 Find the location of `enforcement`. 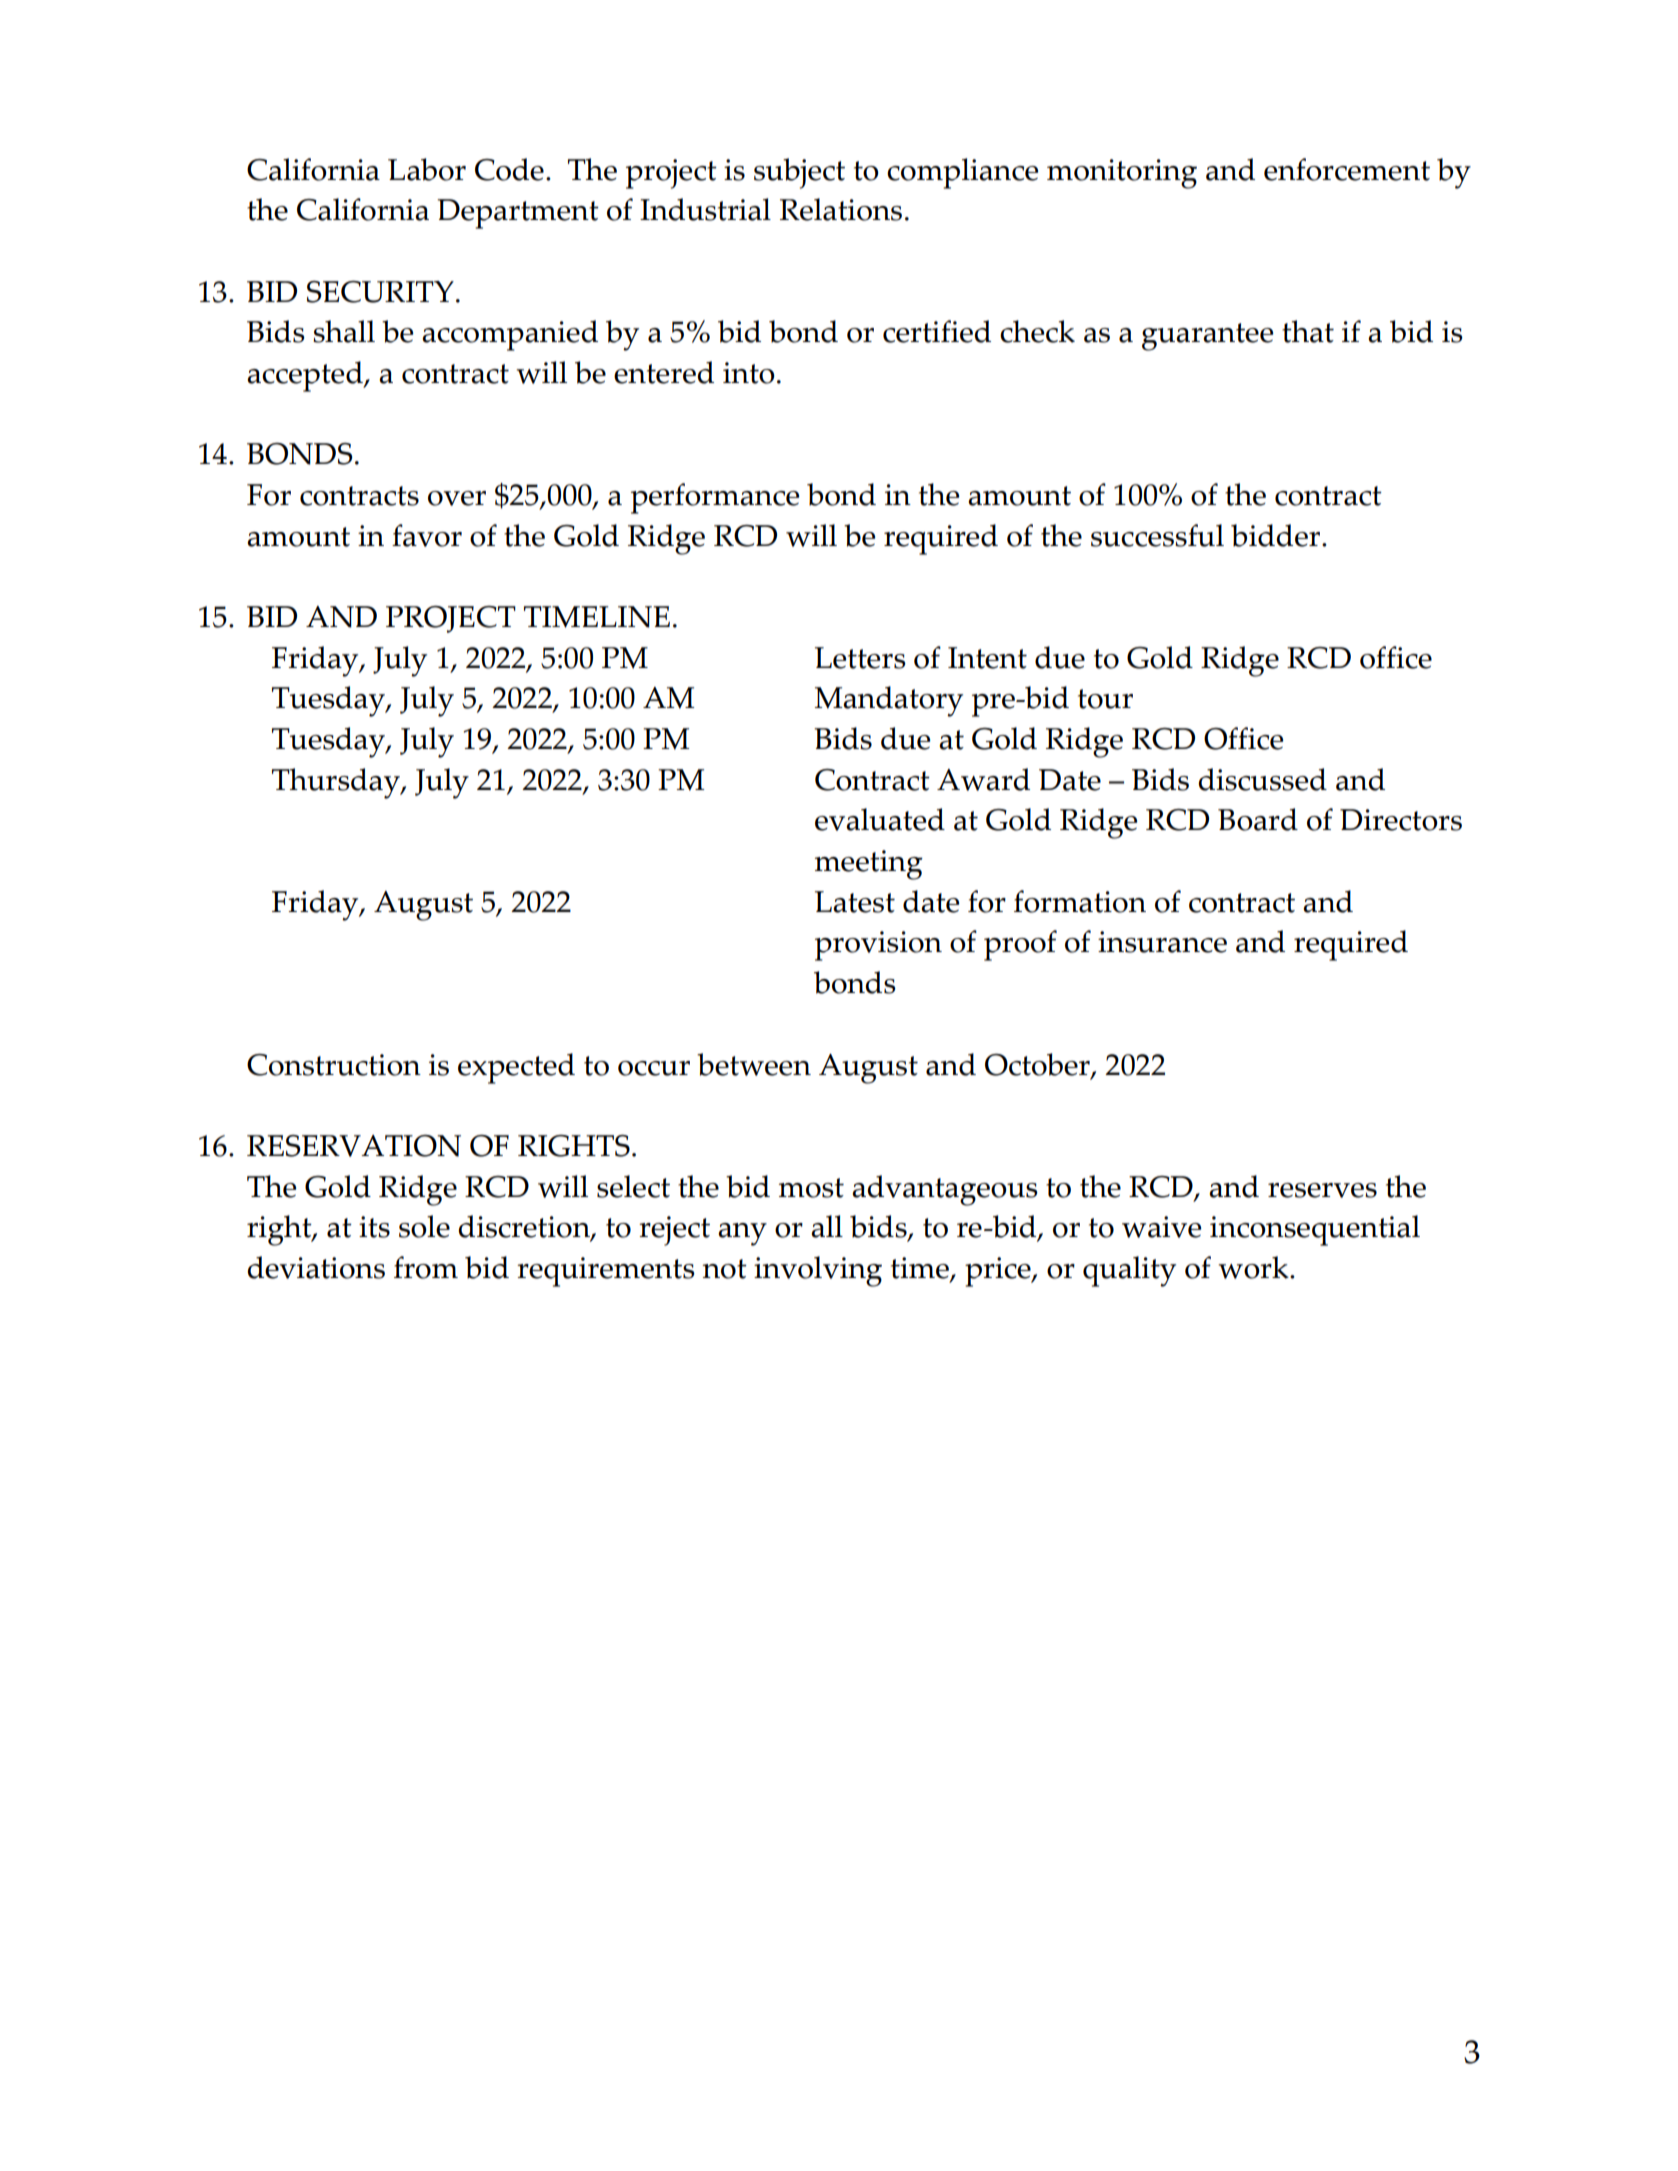

enforcement is located at coordinates (1347, 169).
